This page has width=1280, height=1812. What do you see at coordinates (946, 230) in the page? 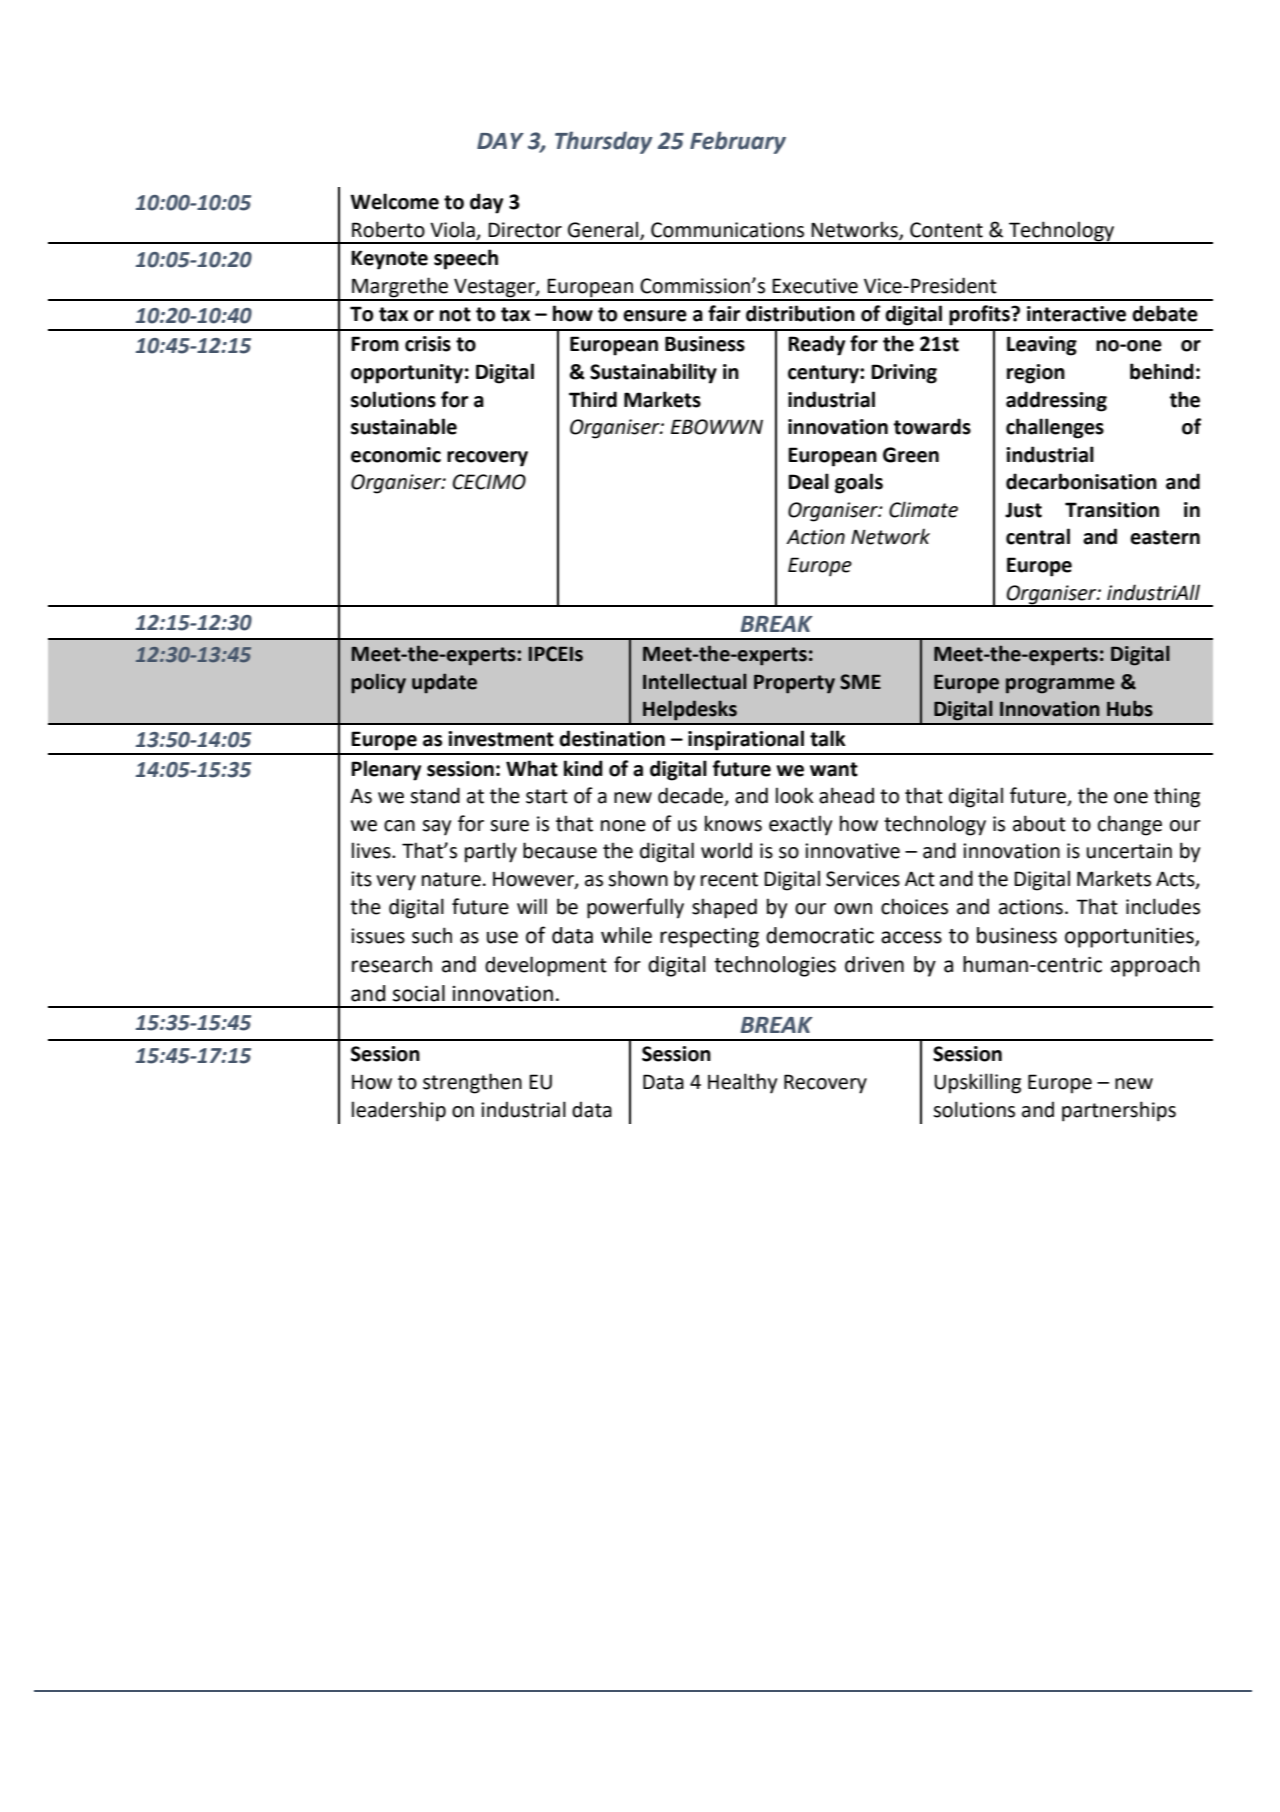
I see `Content` at bounding box center [946, 230].
